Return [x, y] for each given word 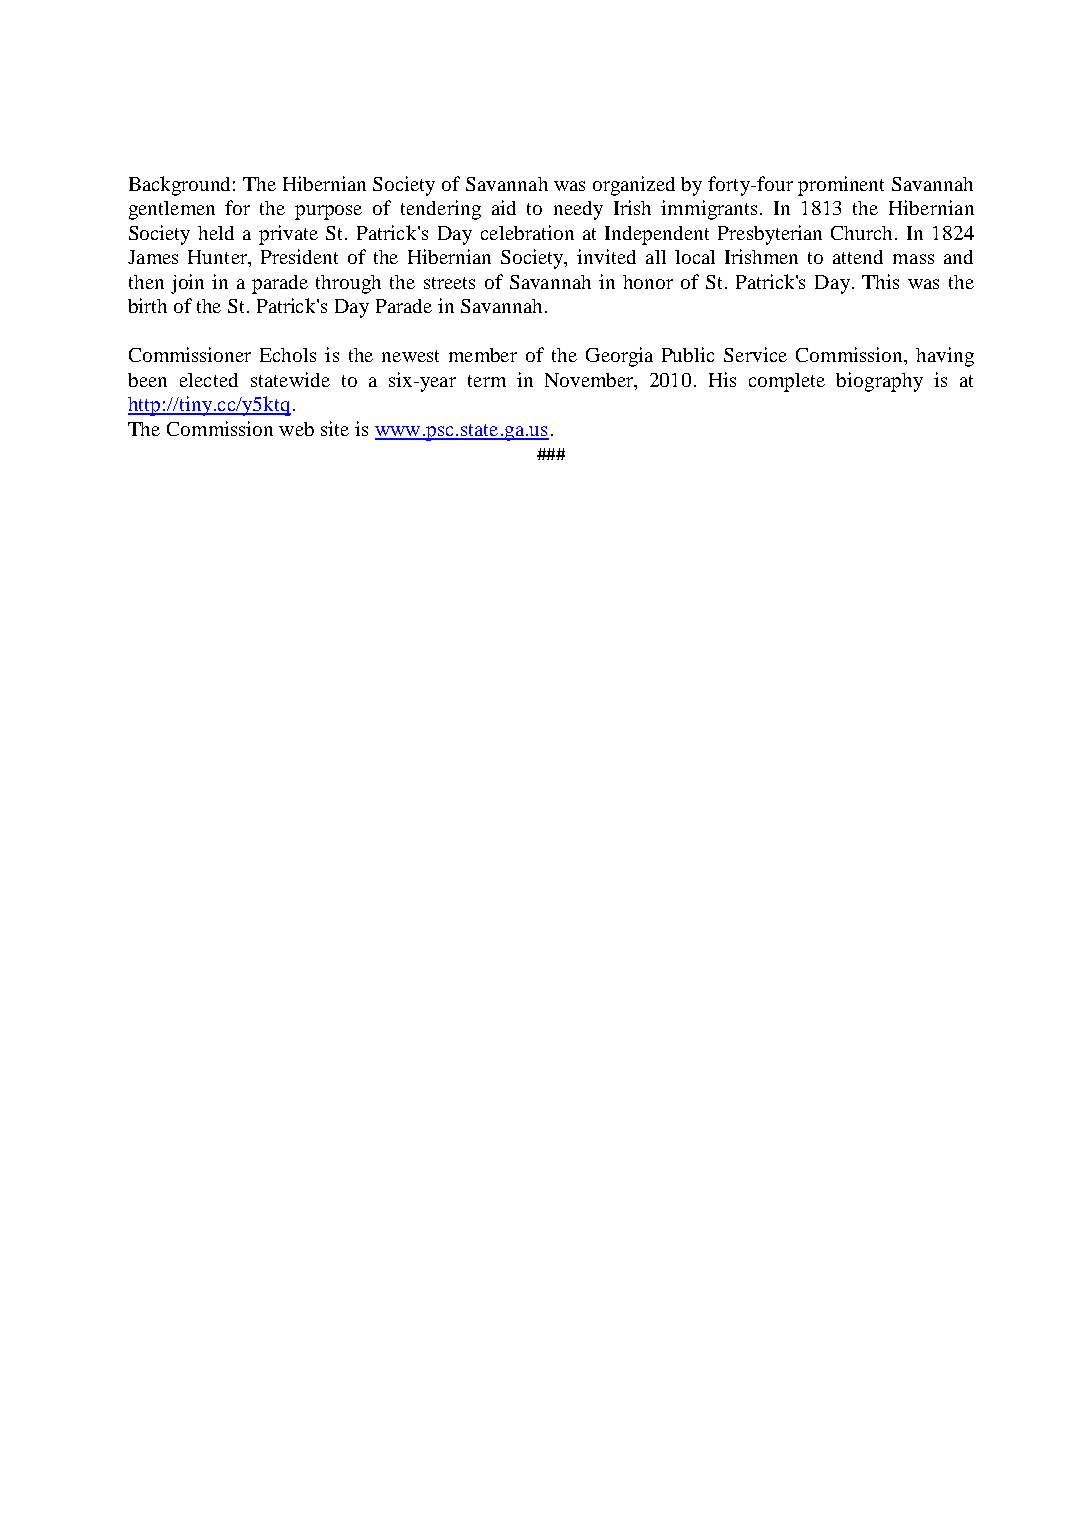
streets [449, 283]
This [880, 281]
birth [147, 305]
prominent [841, 186]
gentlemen [172, 210]
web [296, 429]
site [335, 428]
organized [634, 186]
